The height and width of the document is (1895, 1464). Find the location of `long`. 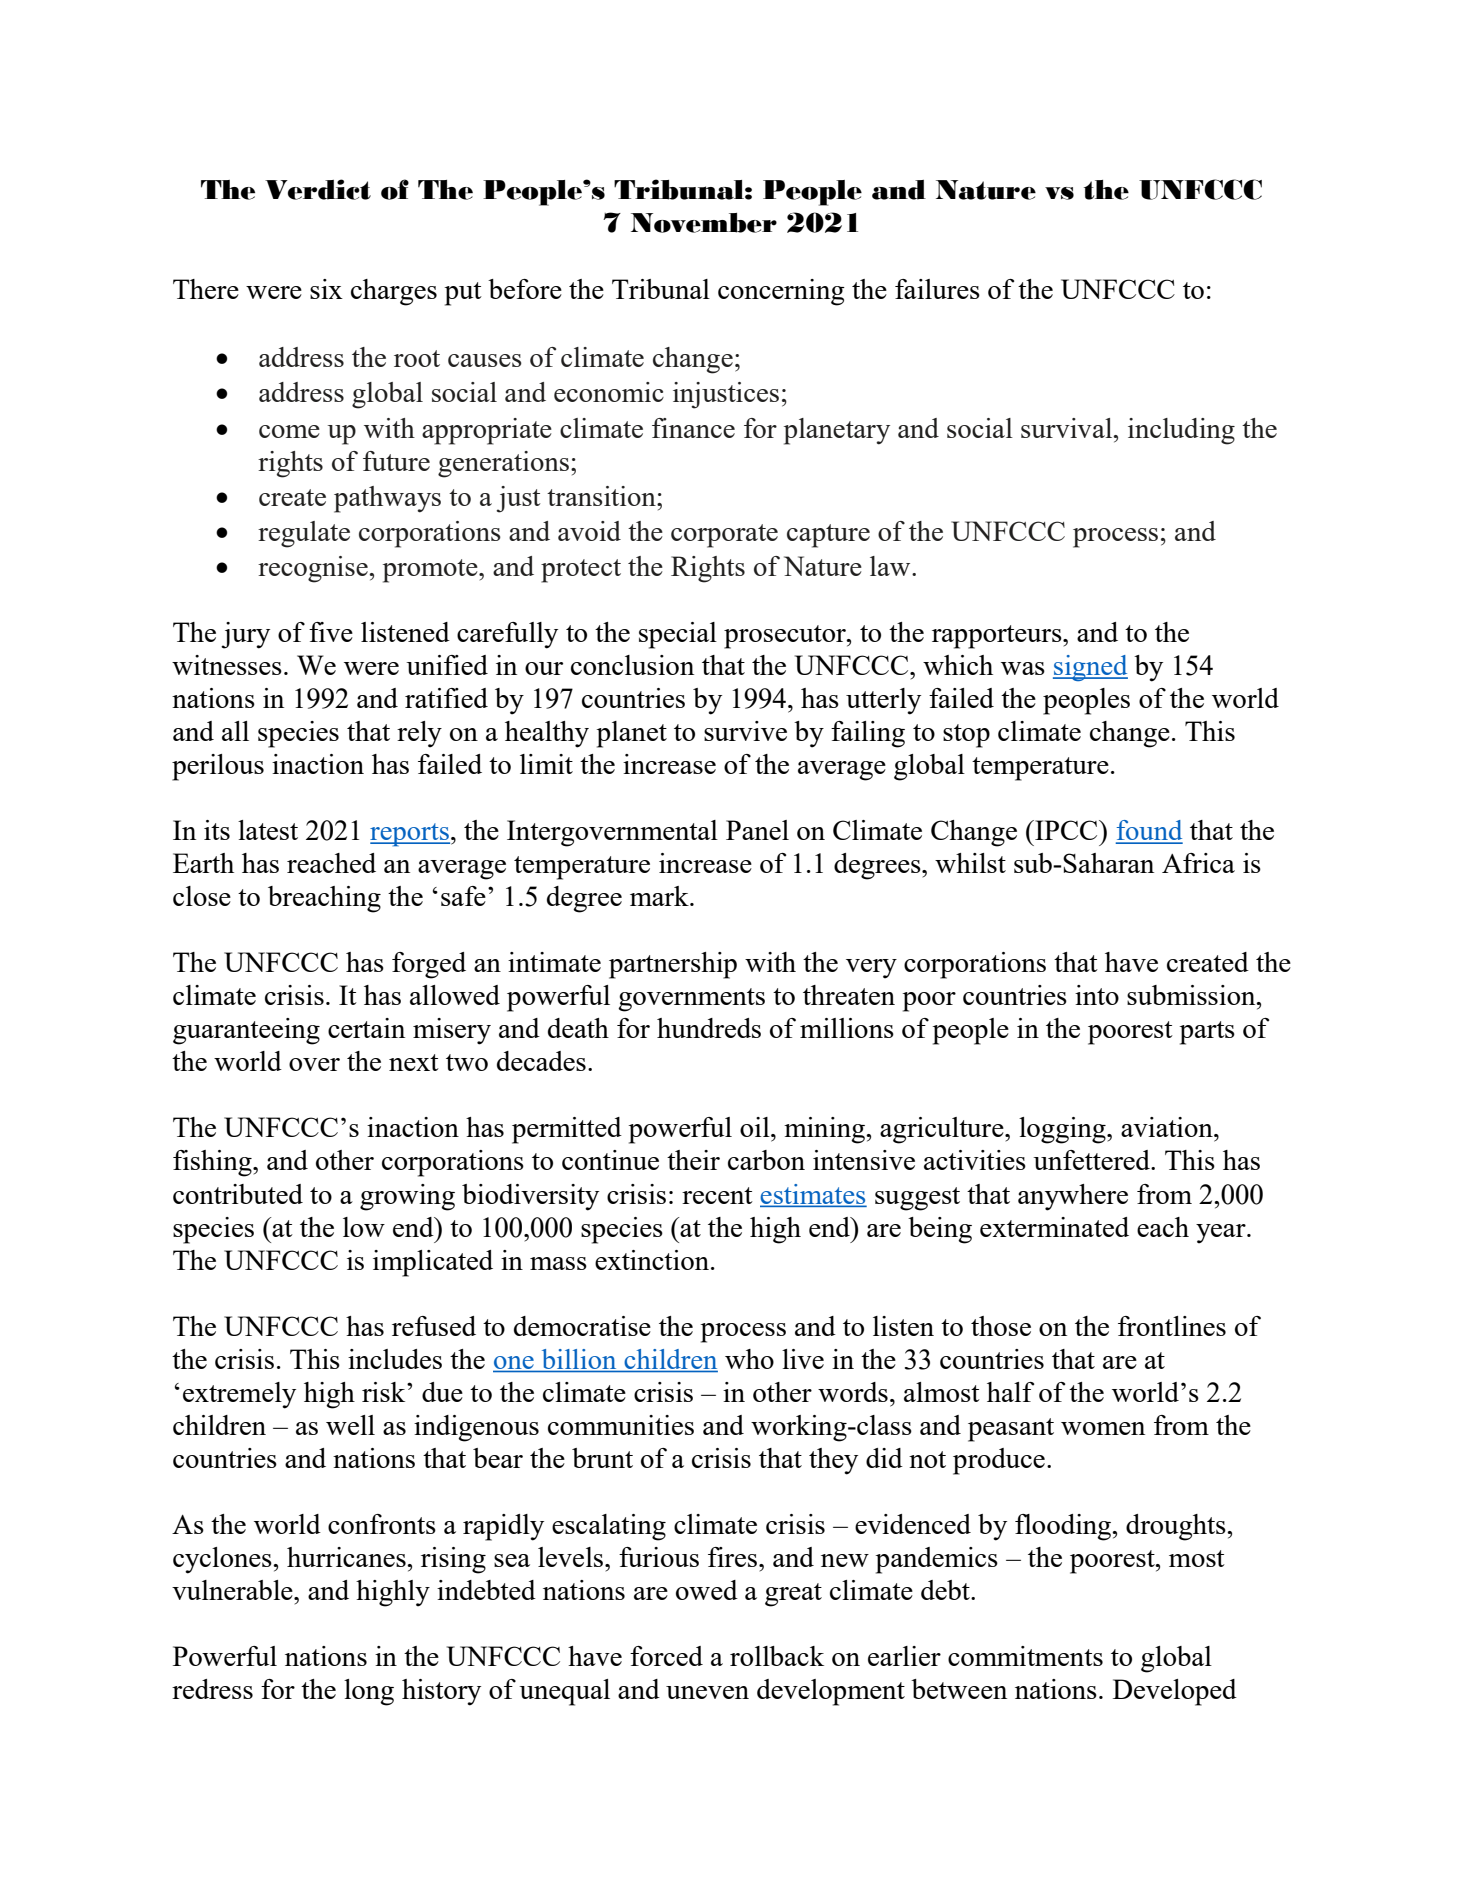

long is located at coordinates (369, 1692).
